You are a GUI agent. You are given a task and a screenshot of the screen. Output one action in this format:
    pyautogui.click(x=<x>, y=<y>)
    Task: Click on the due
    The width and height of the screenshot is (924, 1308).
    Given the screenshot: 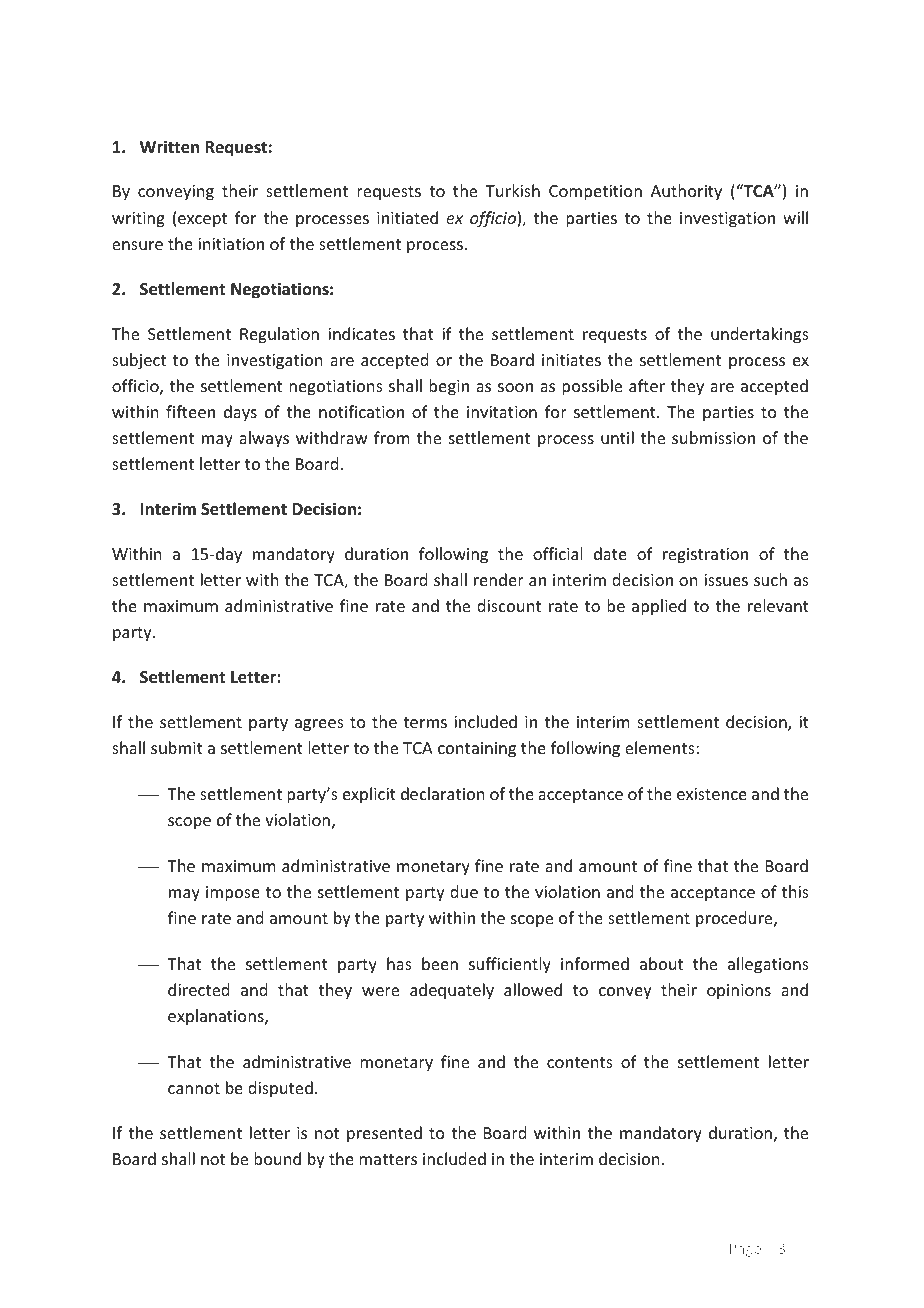 What is the action you would take?
    pyautogui.click(x=464, y=891)
